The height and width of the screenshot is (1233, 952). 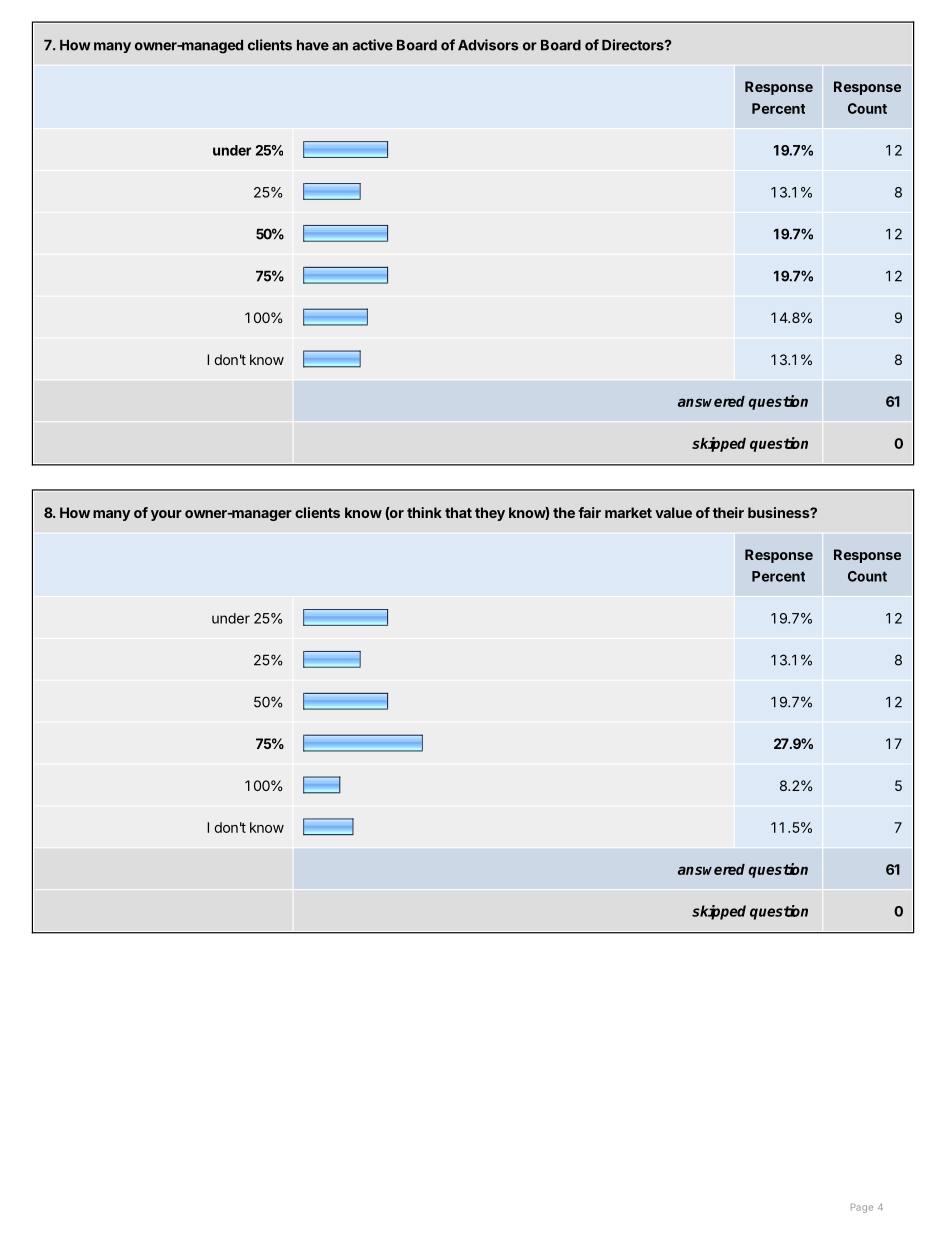 What do you see at coordinates (166, 515) in the screenshot?
I see `your` at bounding box center [166, 515].
